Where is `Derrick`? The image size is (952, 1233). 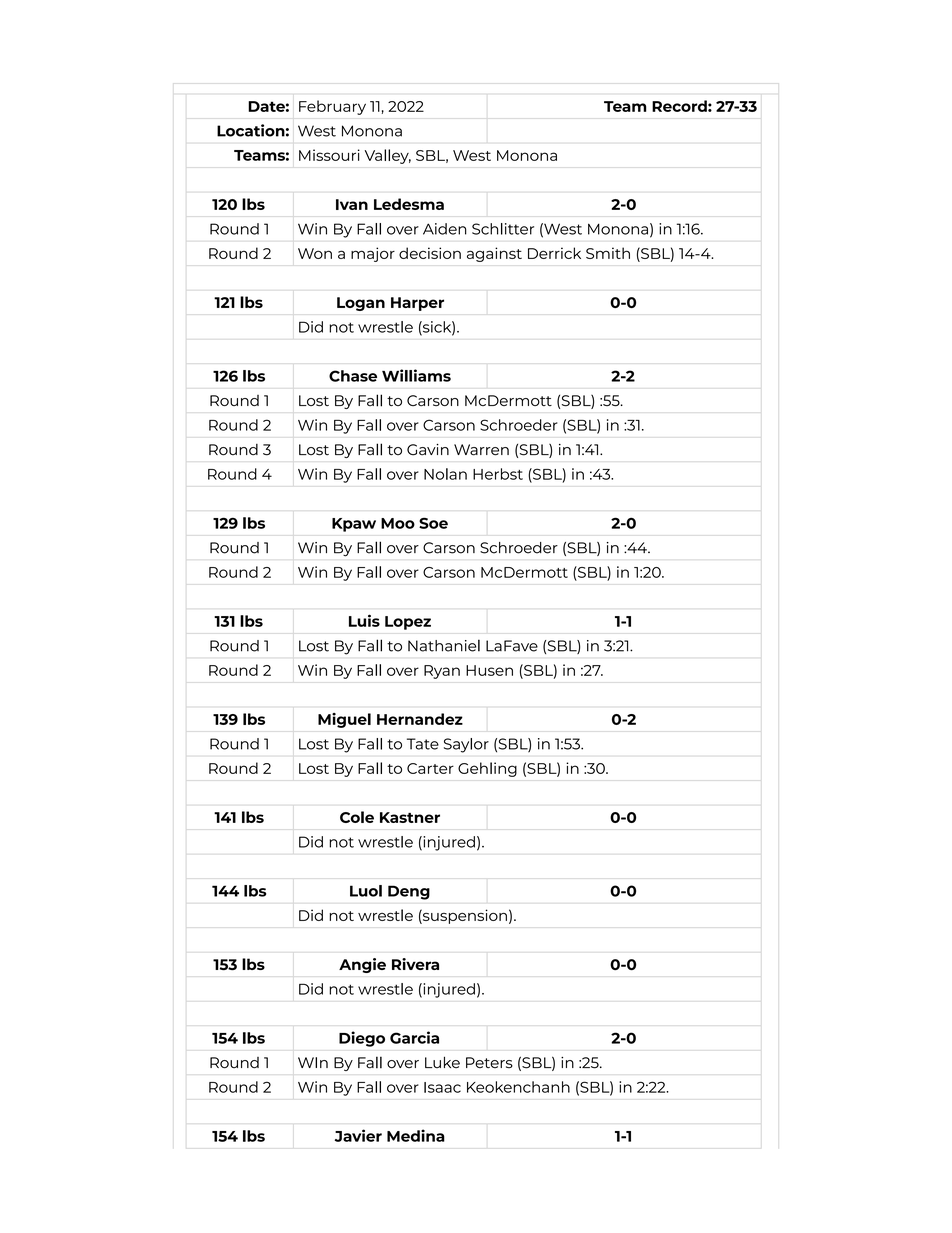 Derrick is located at coordinates (554, 253).
